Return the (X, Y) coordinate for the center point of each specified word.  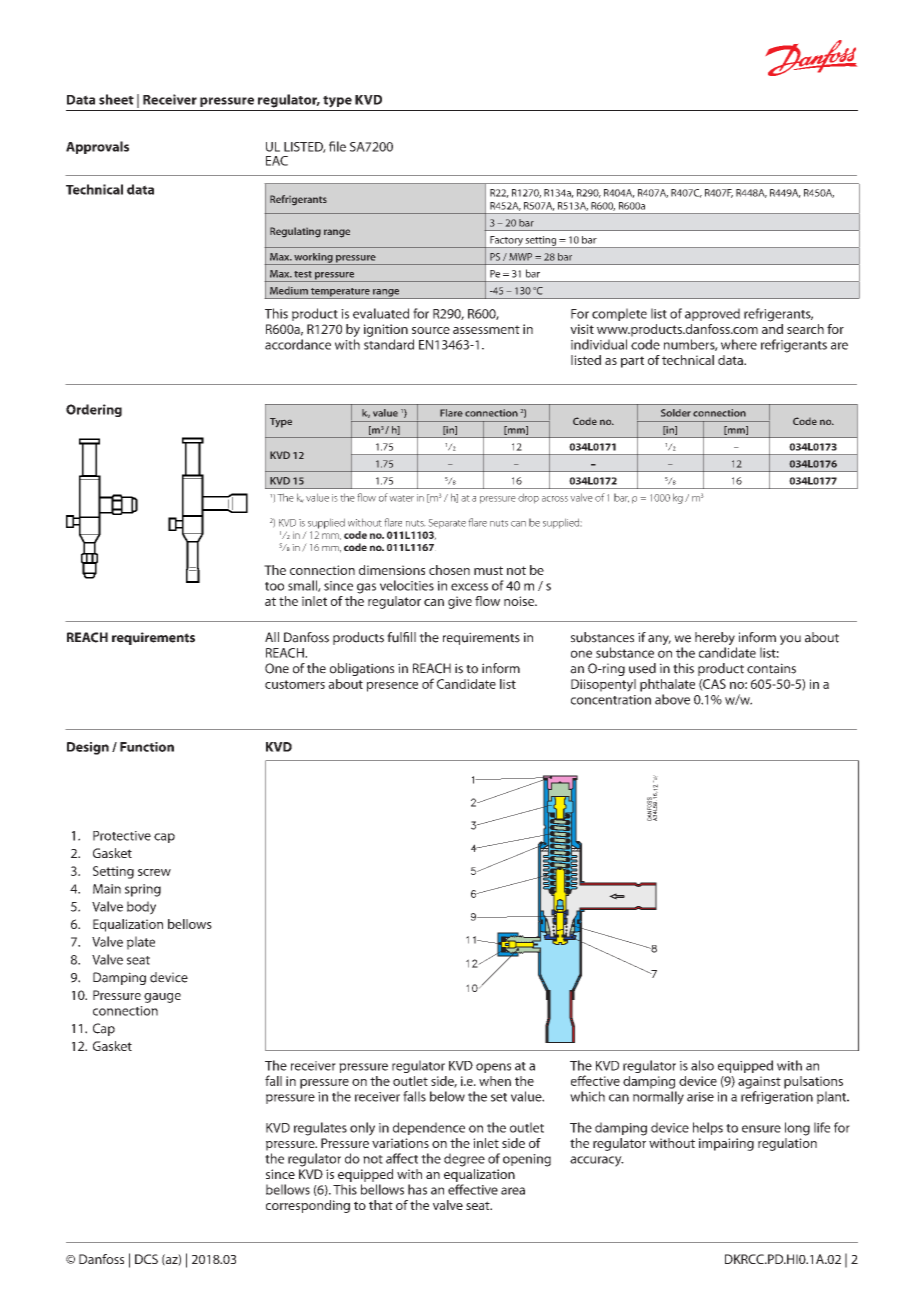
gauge (162, 998)
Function (147, 747)
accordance (298, 344)
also (702, 1065)
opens (493, 1068)
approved (712, 314)
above (672, 699)
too (274, 586)
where (739, 344)
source (431, 330)
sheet (116, 99)
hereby (716, 640)
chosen (449, 570)
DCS (146, 1259)
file (337, 146)
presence (392, 687)
